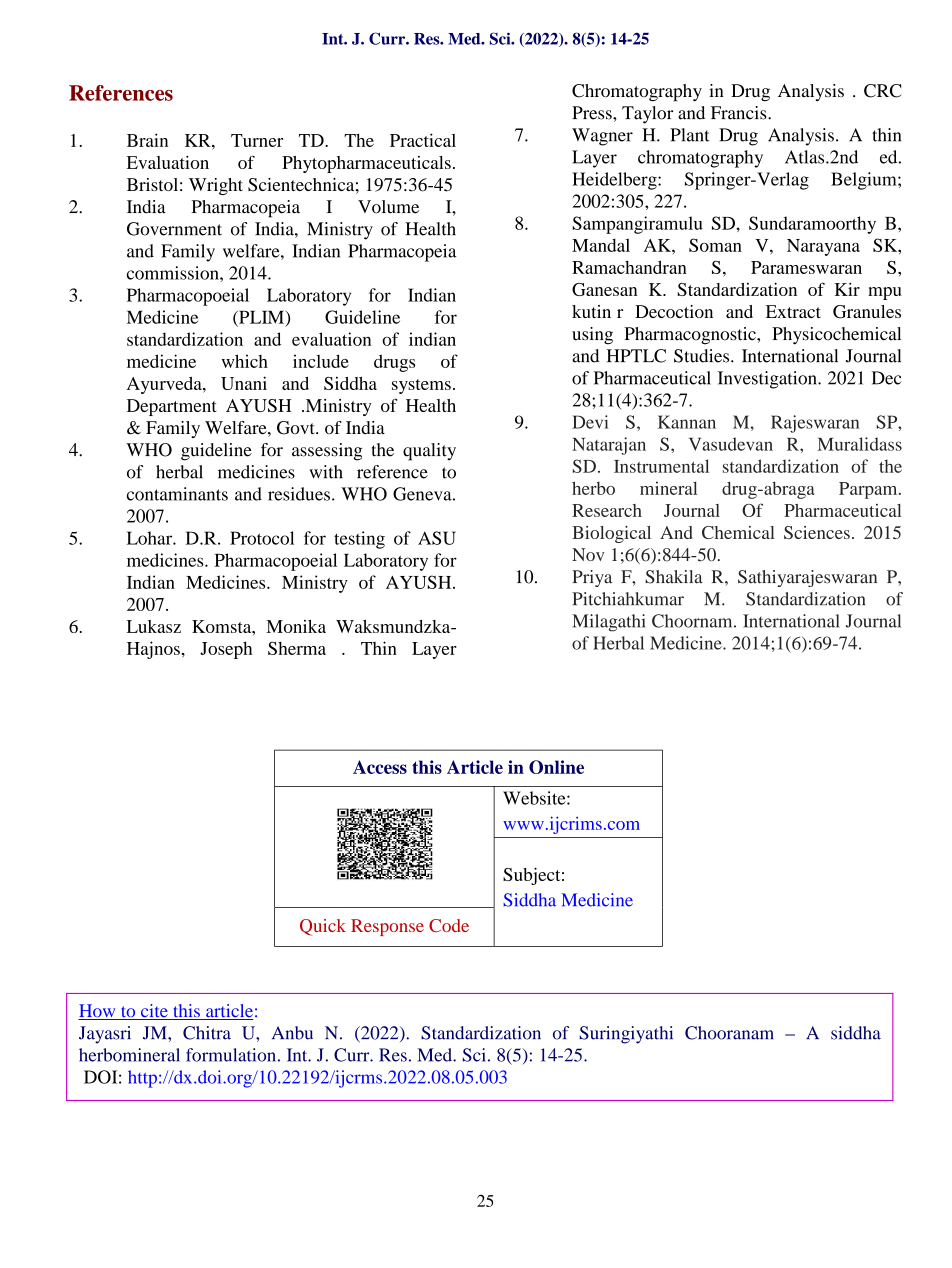  What do you see at coordinates (147, 140) in the screenshot?
I see `Brain` at bounding box center [147, 140].
